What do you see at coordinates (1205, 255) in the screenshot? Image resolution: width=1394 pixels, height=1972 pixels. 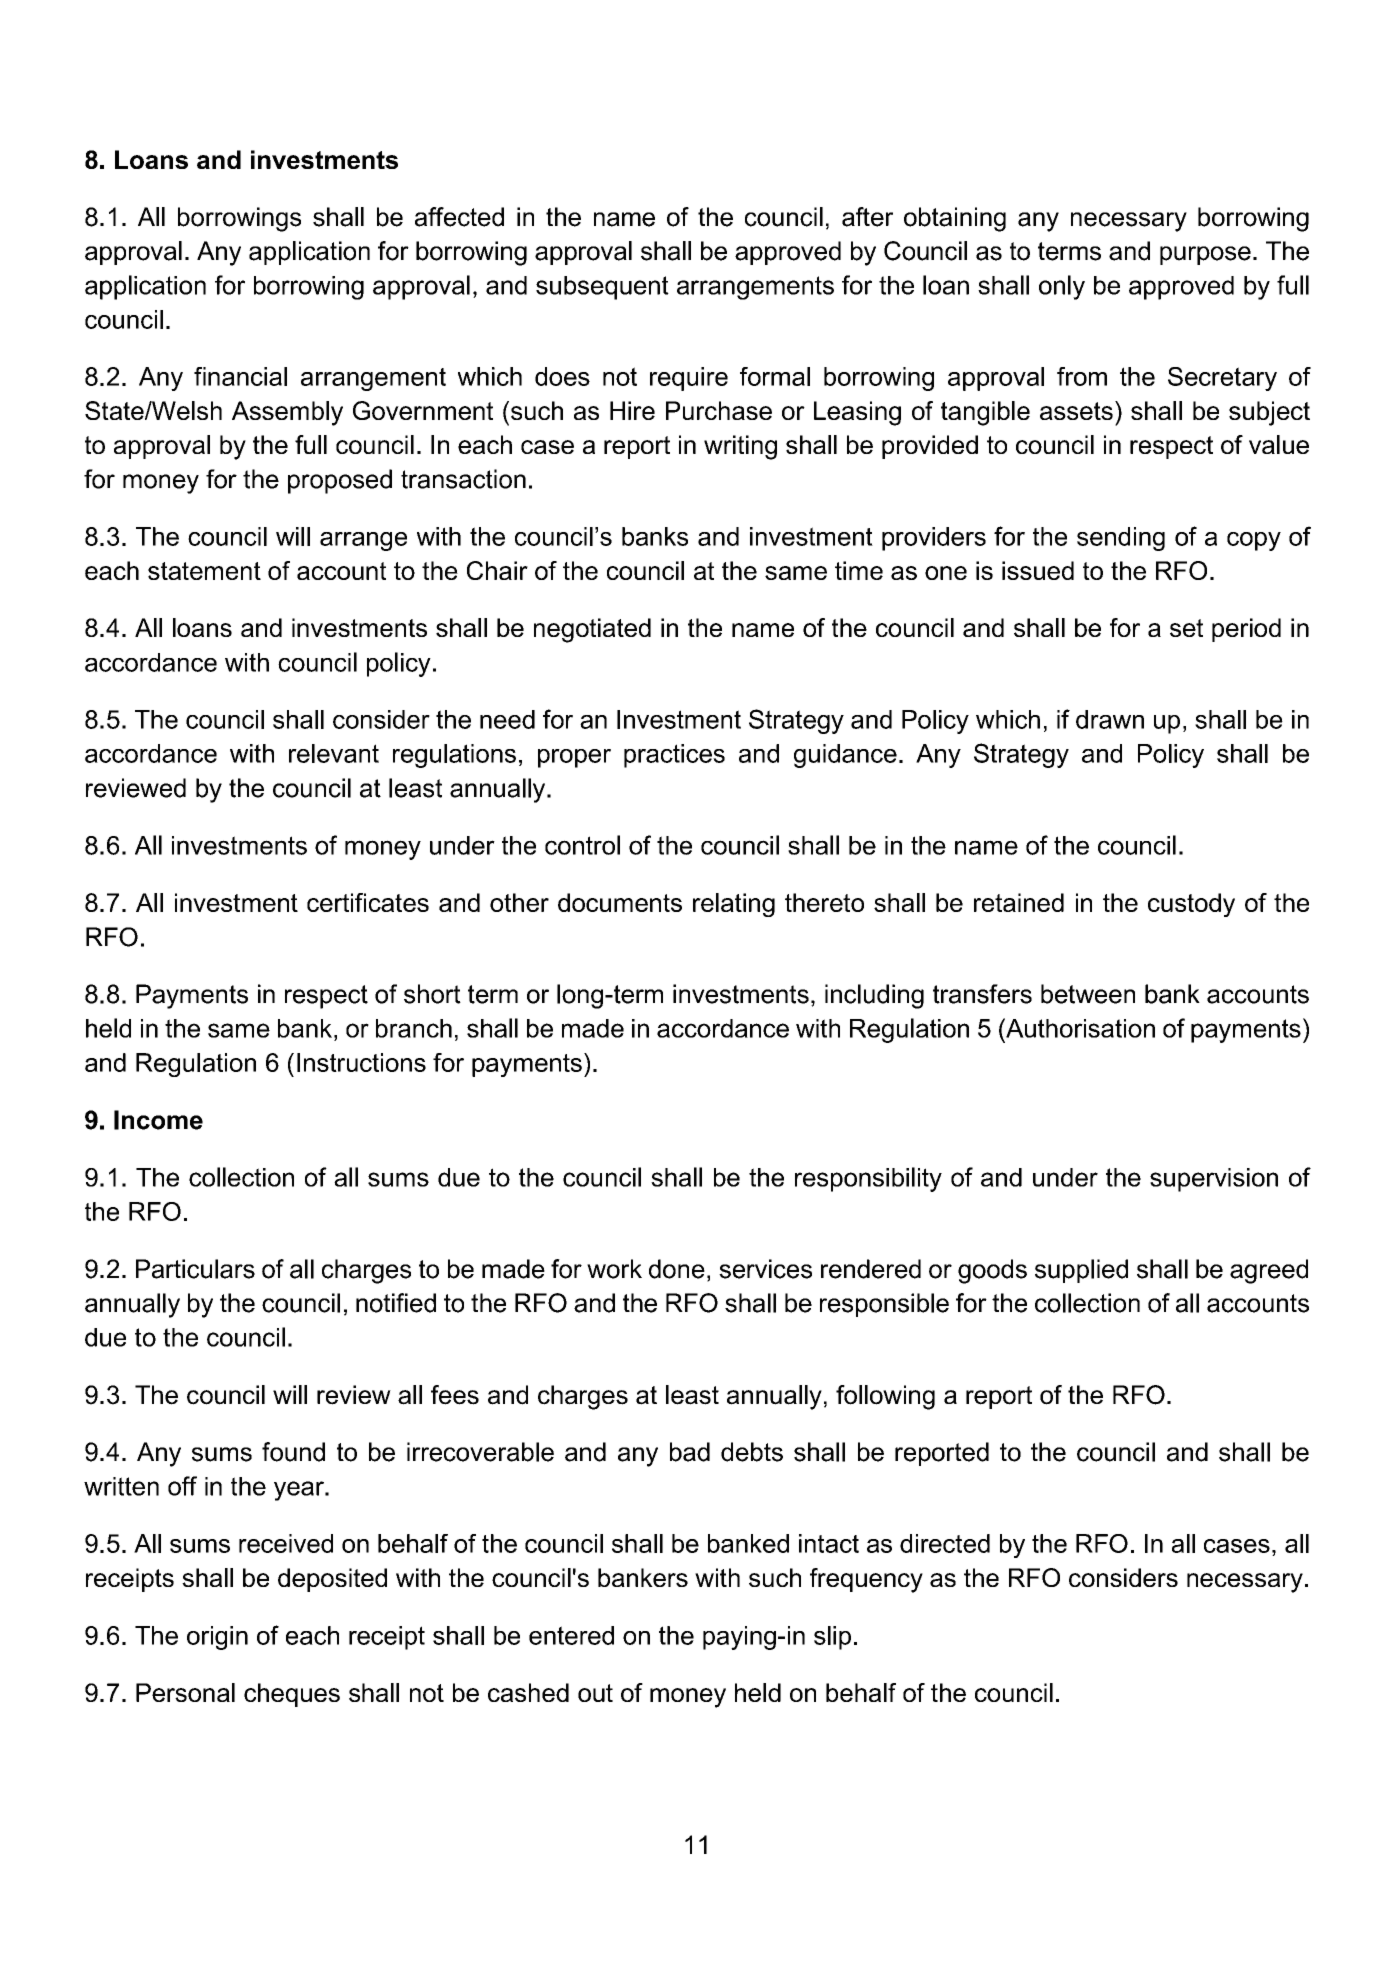 I see `purpose` at bounding box center [1205, 255].
